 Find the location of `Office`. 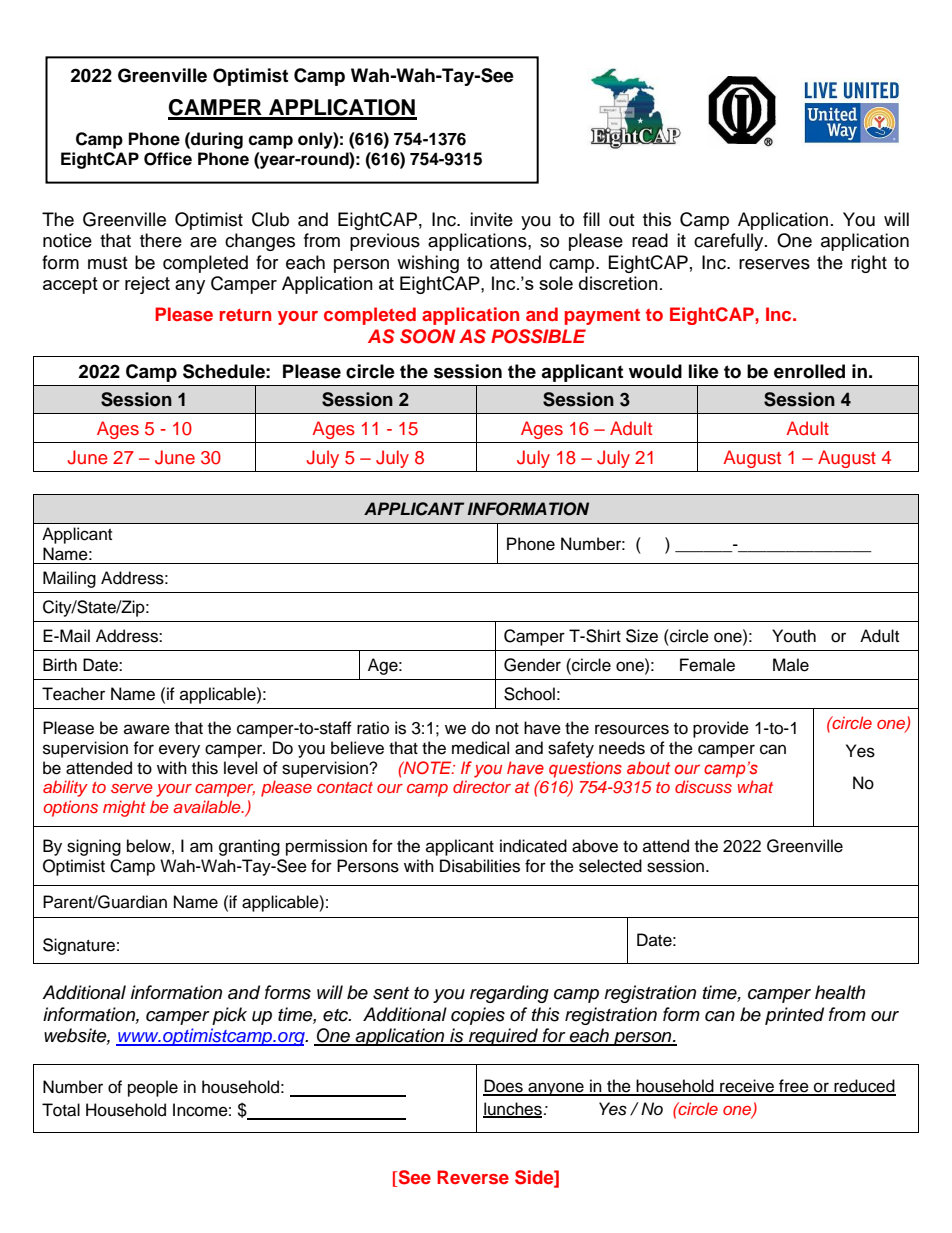

Office is located at coordinates (168, 159).
